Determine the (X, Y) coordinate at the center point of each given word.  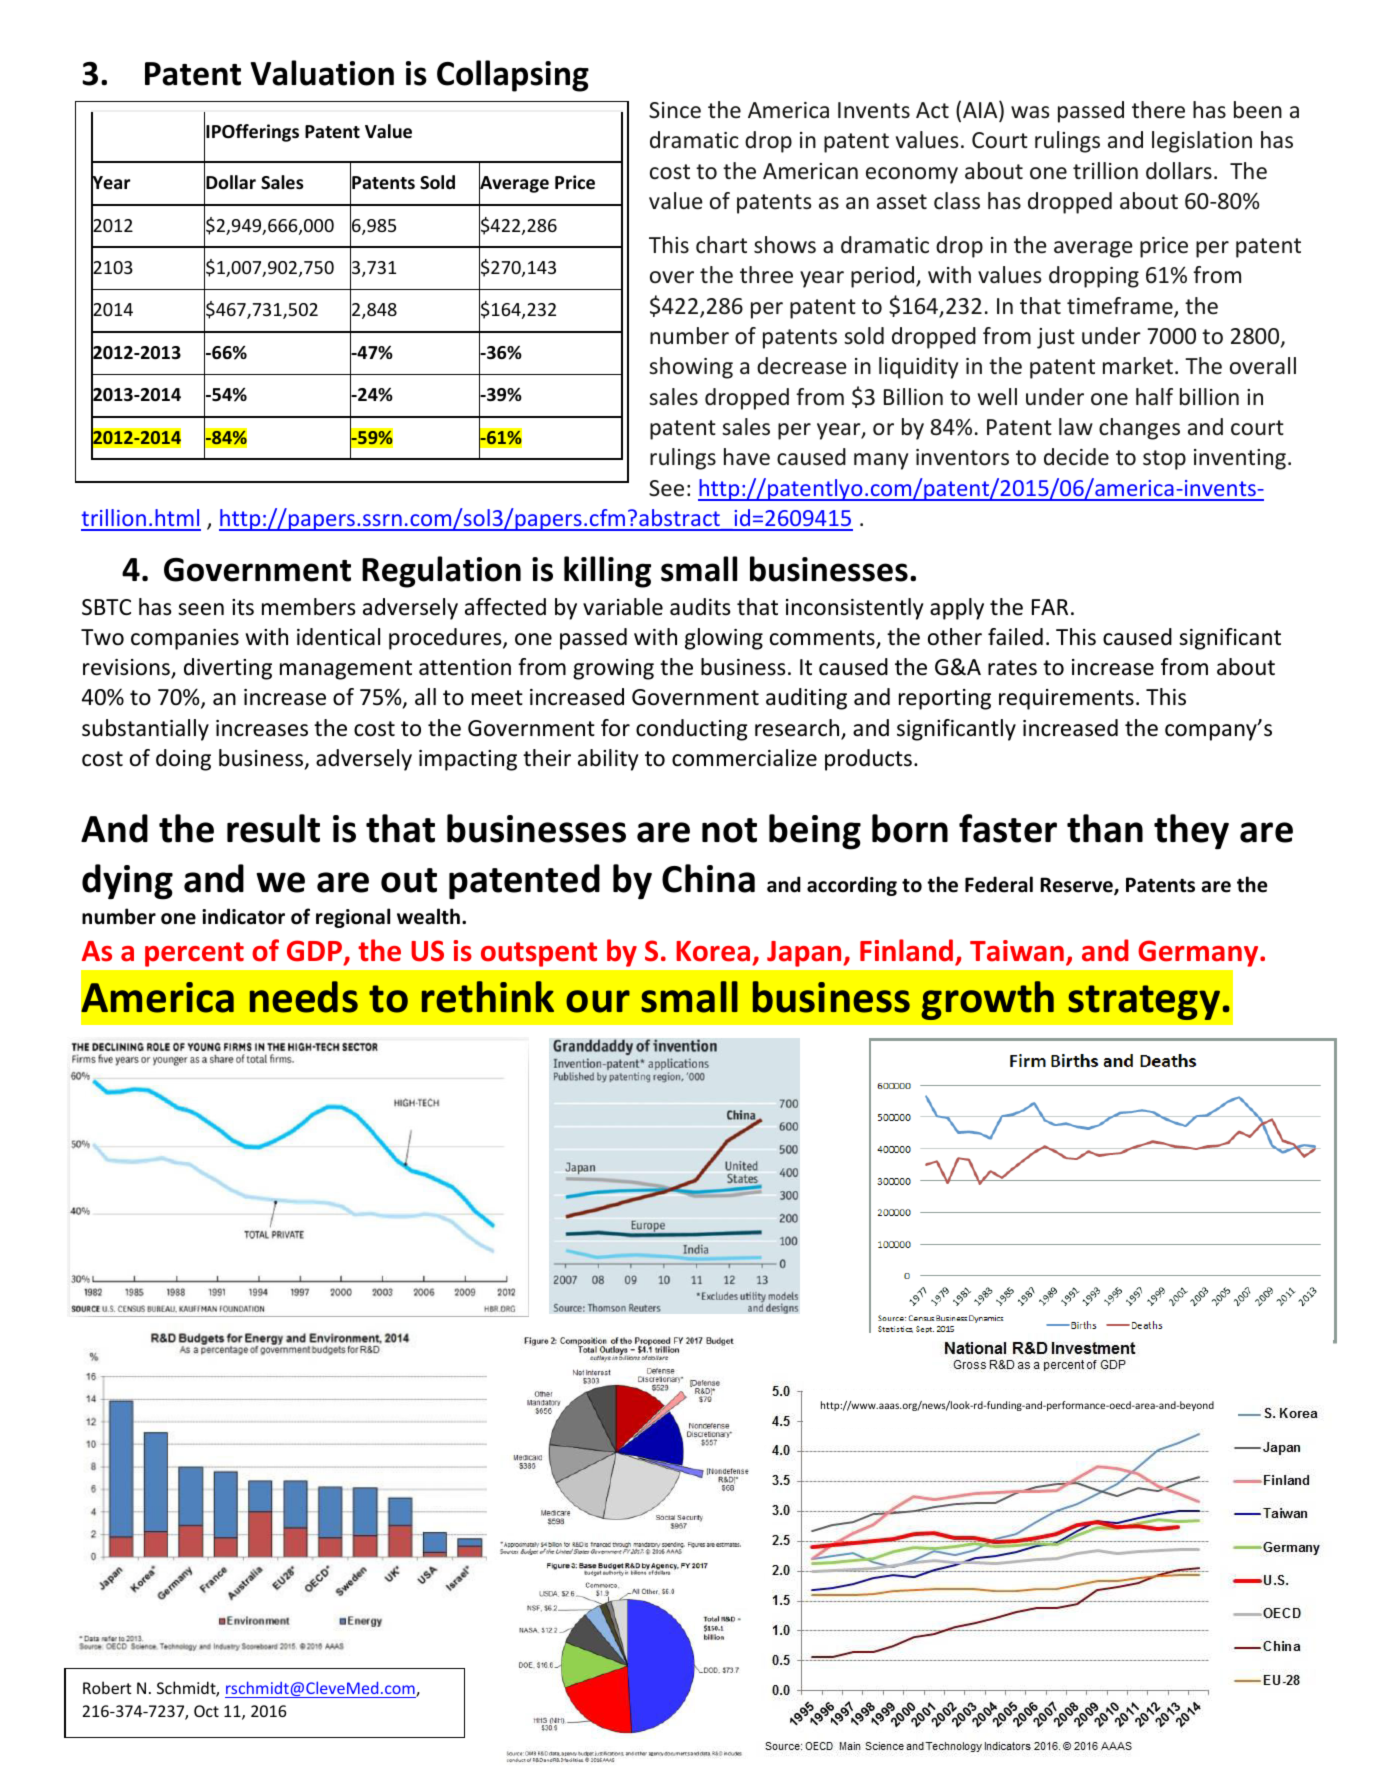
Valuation (322, 73)
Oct (206, 1711)
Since (675, 110)
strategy (1144, 1002)
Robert (107, 1687)
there (1158, 110)
